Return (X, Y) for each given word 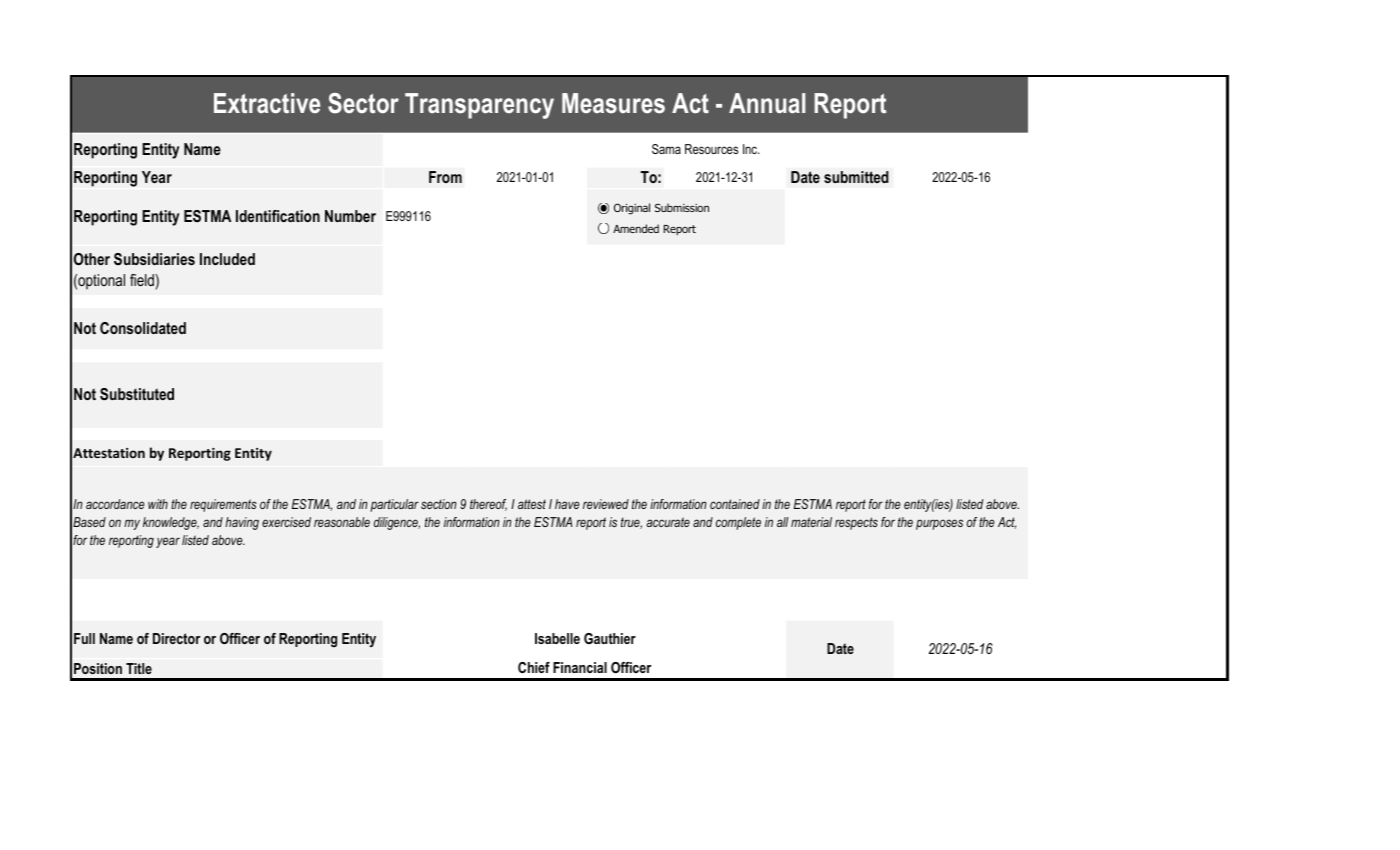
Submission (682, 207)
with (158, 504)
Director (176, 638)
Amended (636, 228)
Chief (534, 667)
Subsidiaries (154, 259)
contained (735, 504)
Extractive (267, 103)
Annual (767, 103)
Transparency (479, 106)
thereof (488, 505)
